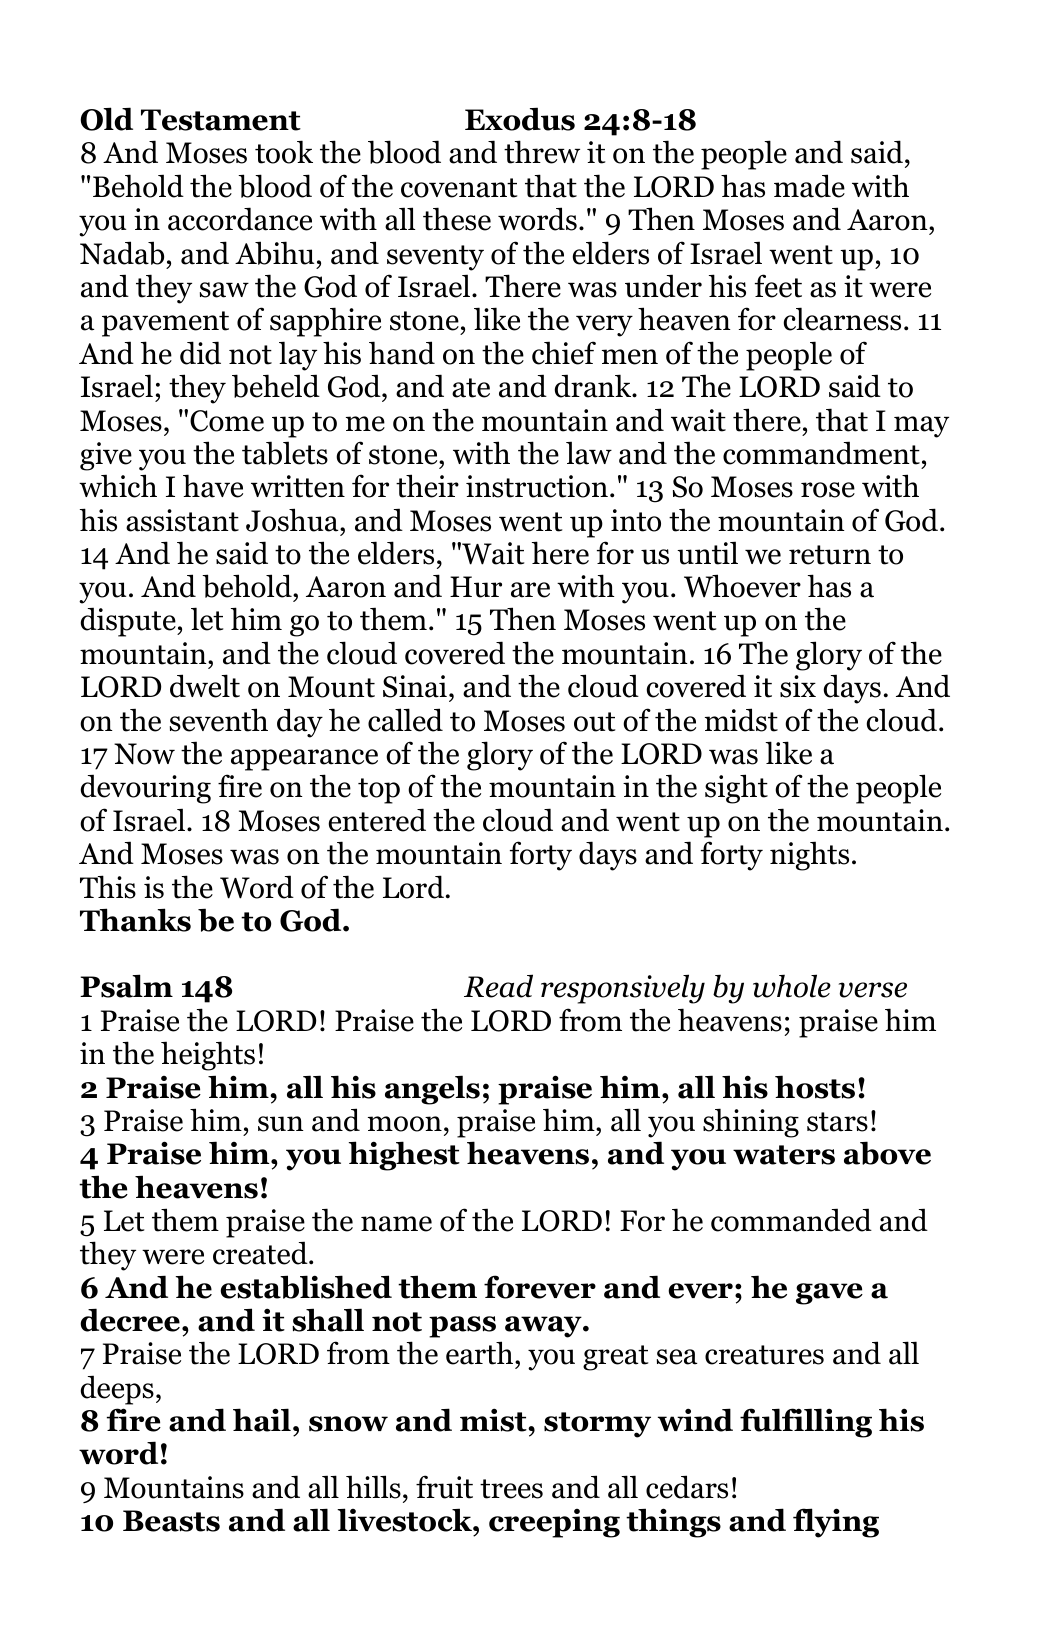  What do you see at coordinates (281, 1124) in the document?
I see `sun` at bounding box center [281, 1124].
